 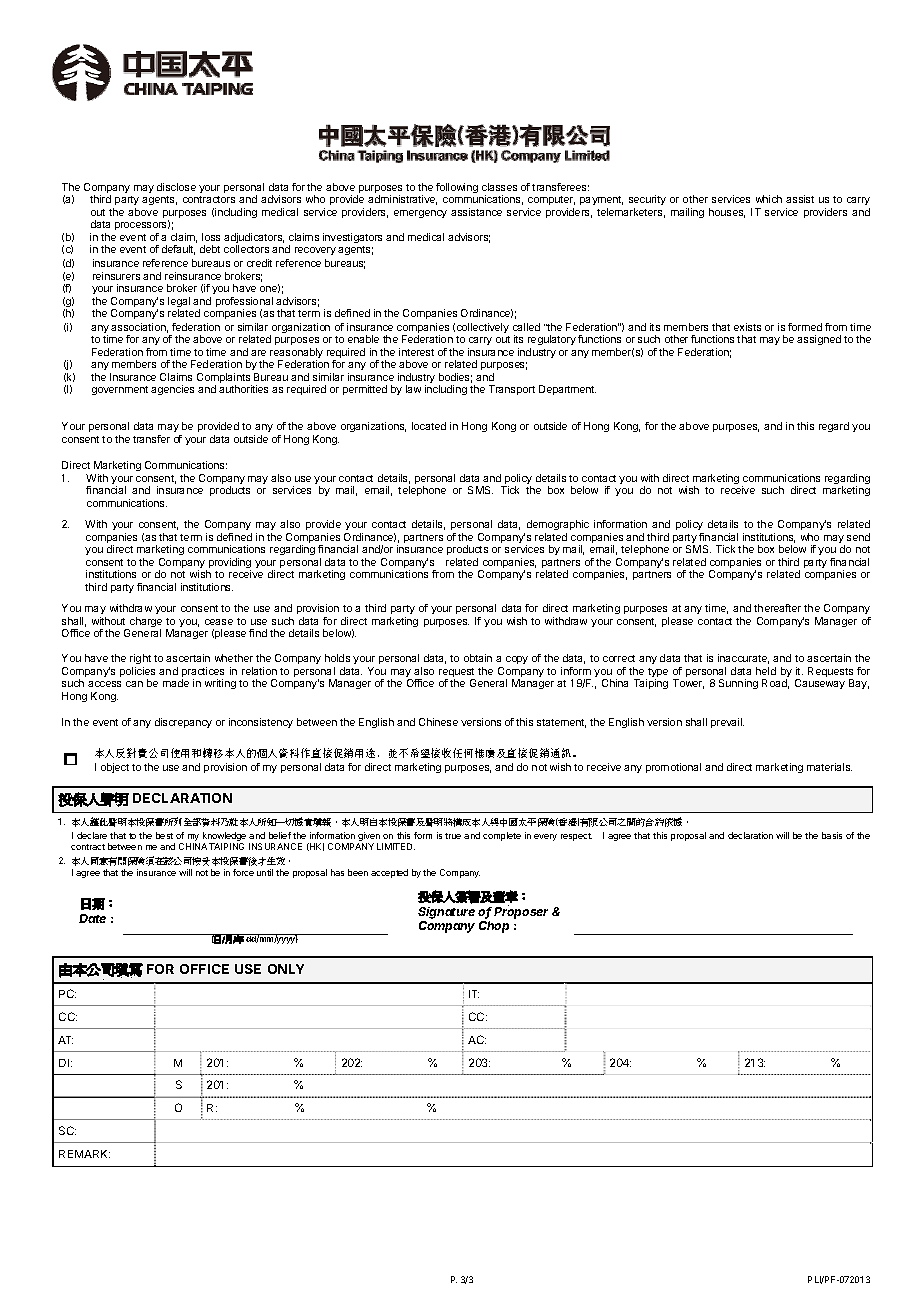 I want to click on demographic, so click(x=556, y=527).
